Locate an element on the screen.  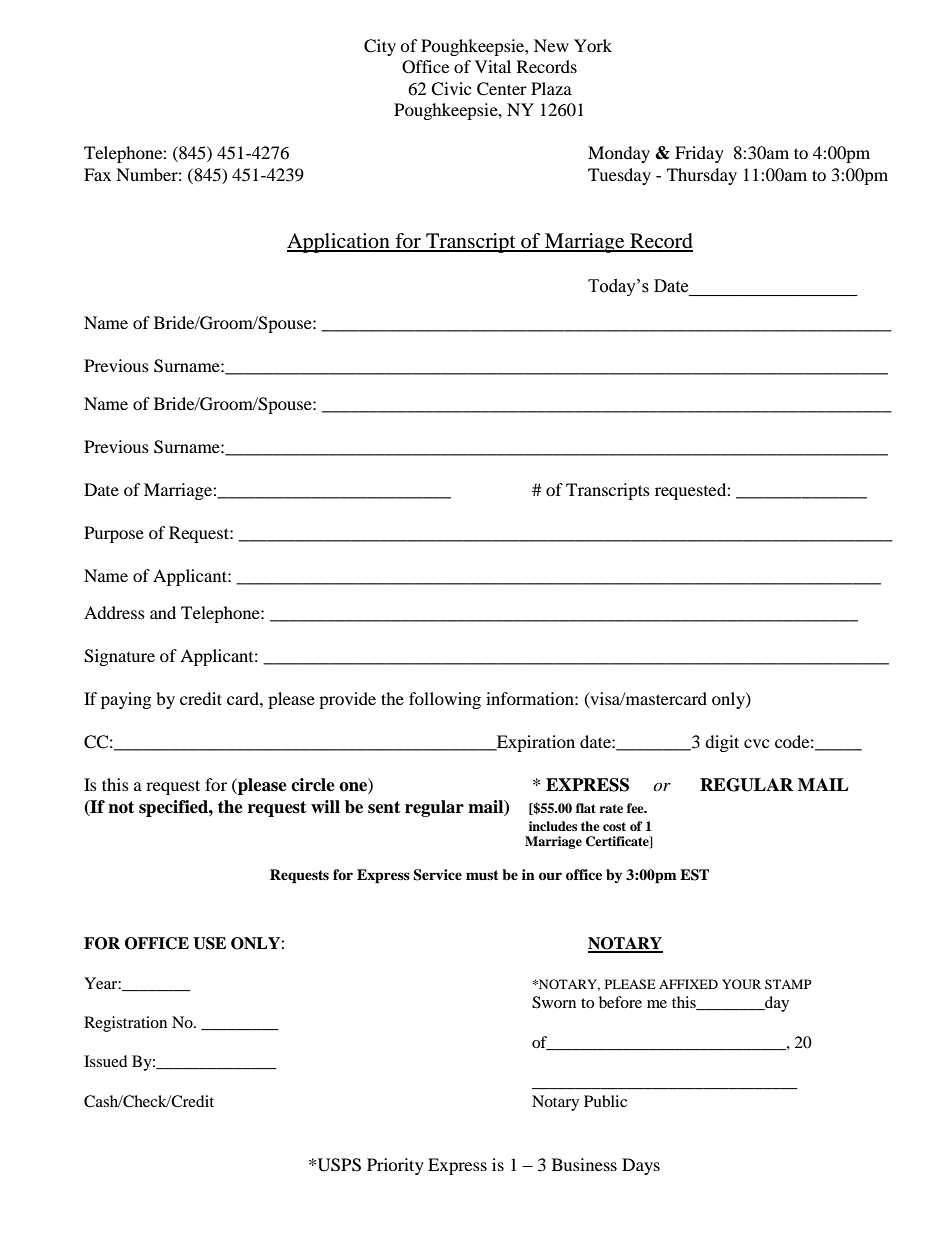
fee is located at coordinates (636, 808).
